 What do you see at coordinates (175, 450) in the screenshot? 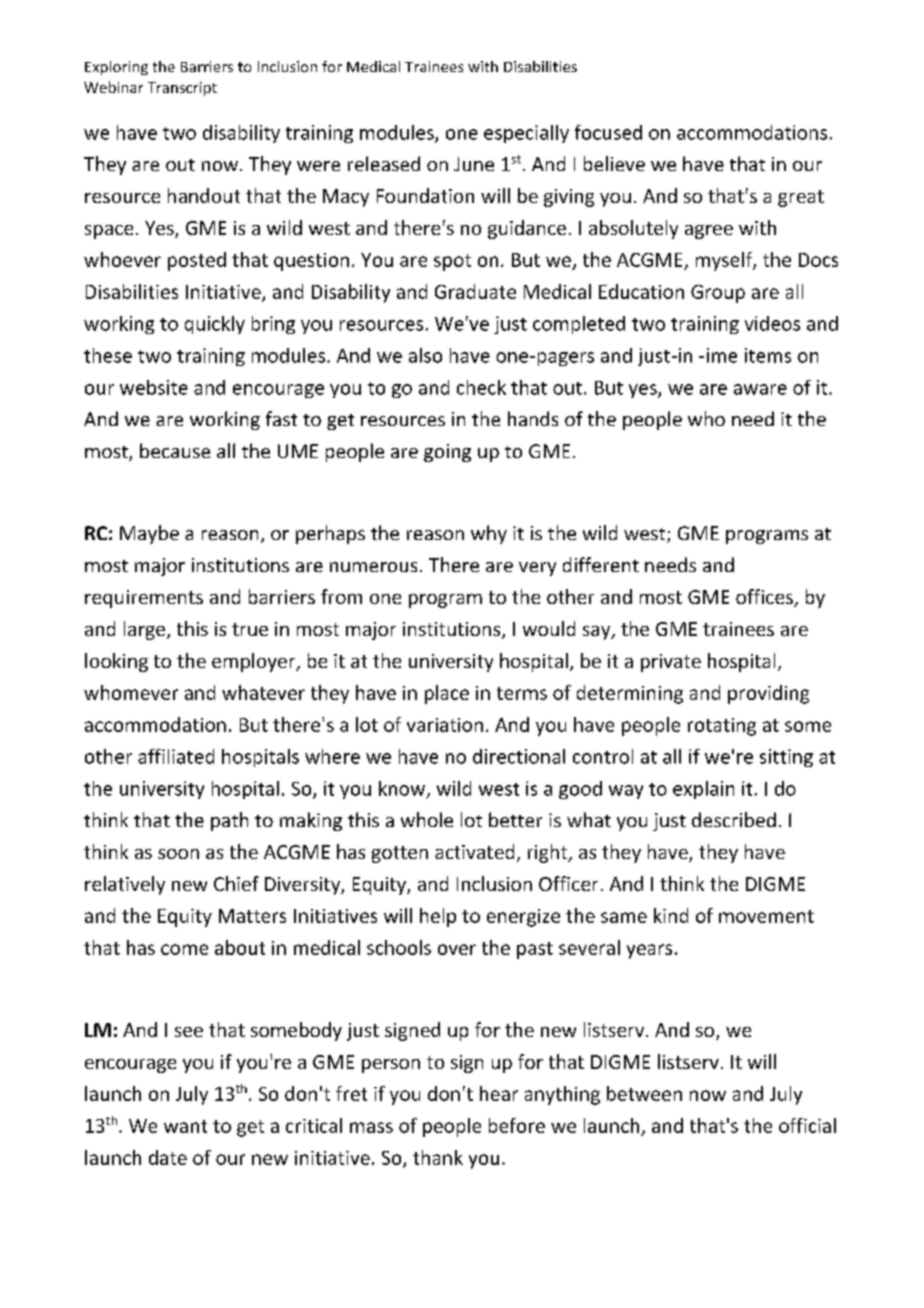
I see `because` at bounding box center [175, 450].
